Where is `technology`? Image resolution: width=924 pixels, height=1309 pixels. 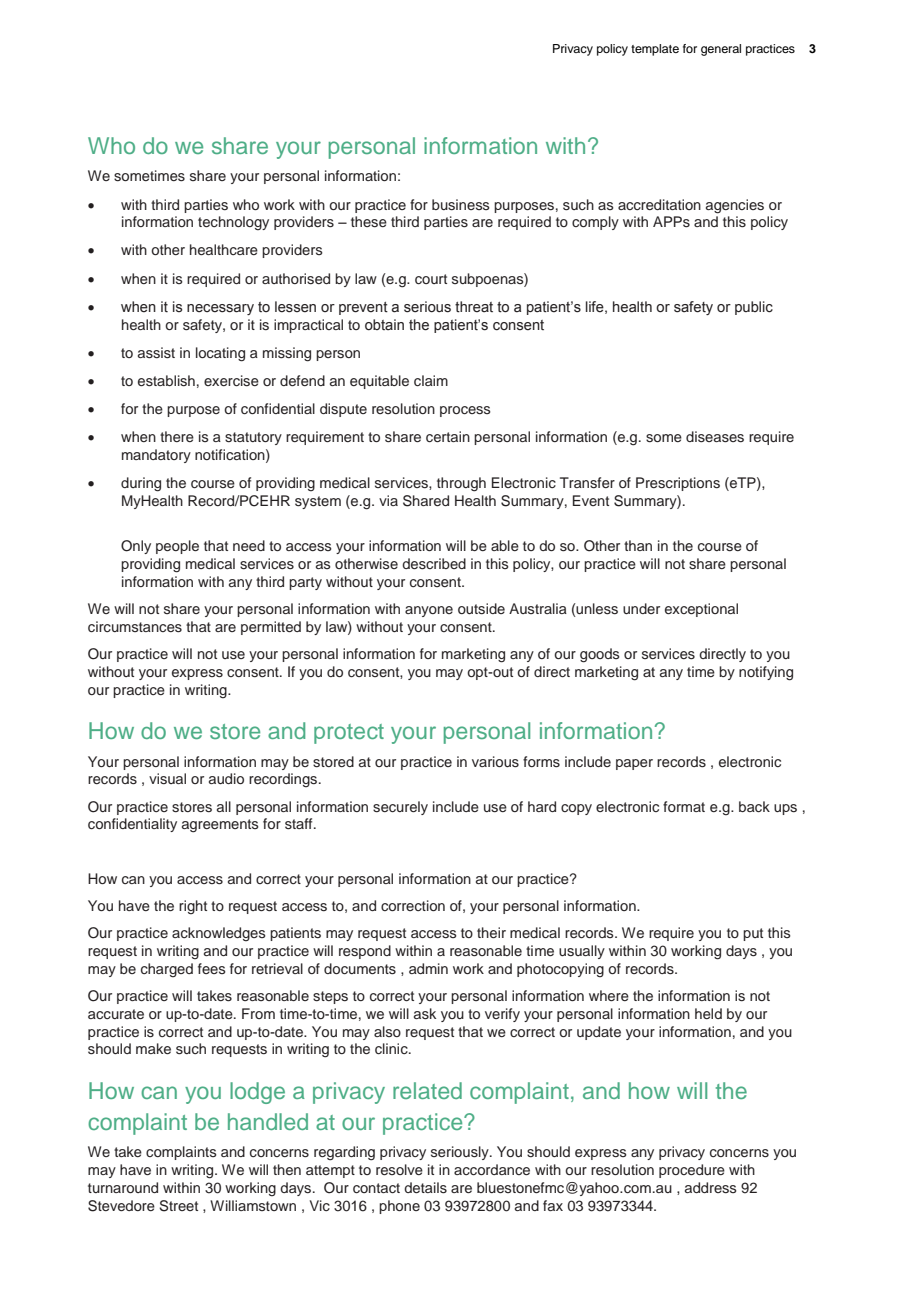
technology is located at coordinates (233, 223).
